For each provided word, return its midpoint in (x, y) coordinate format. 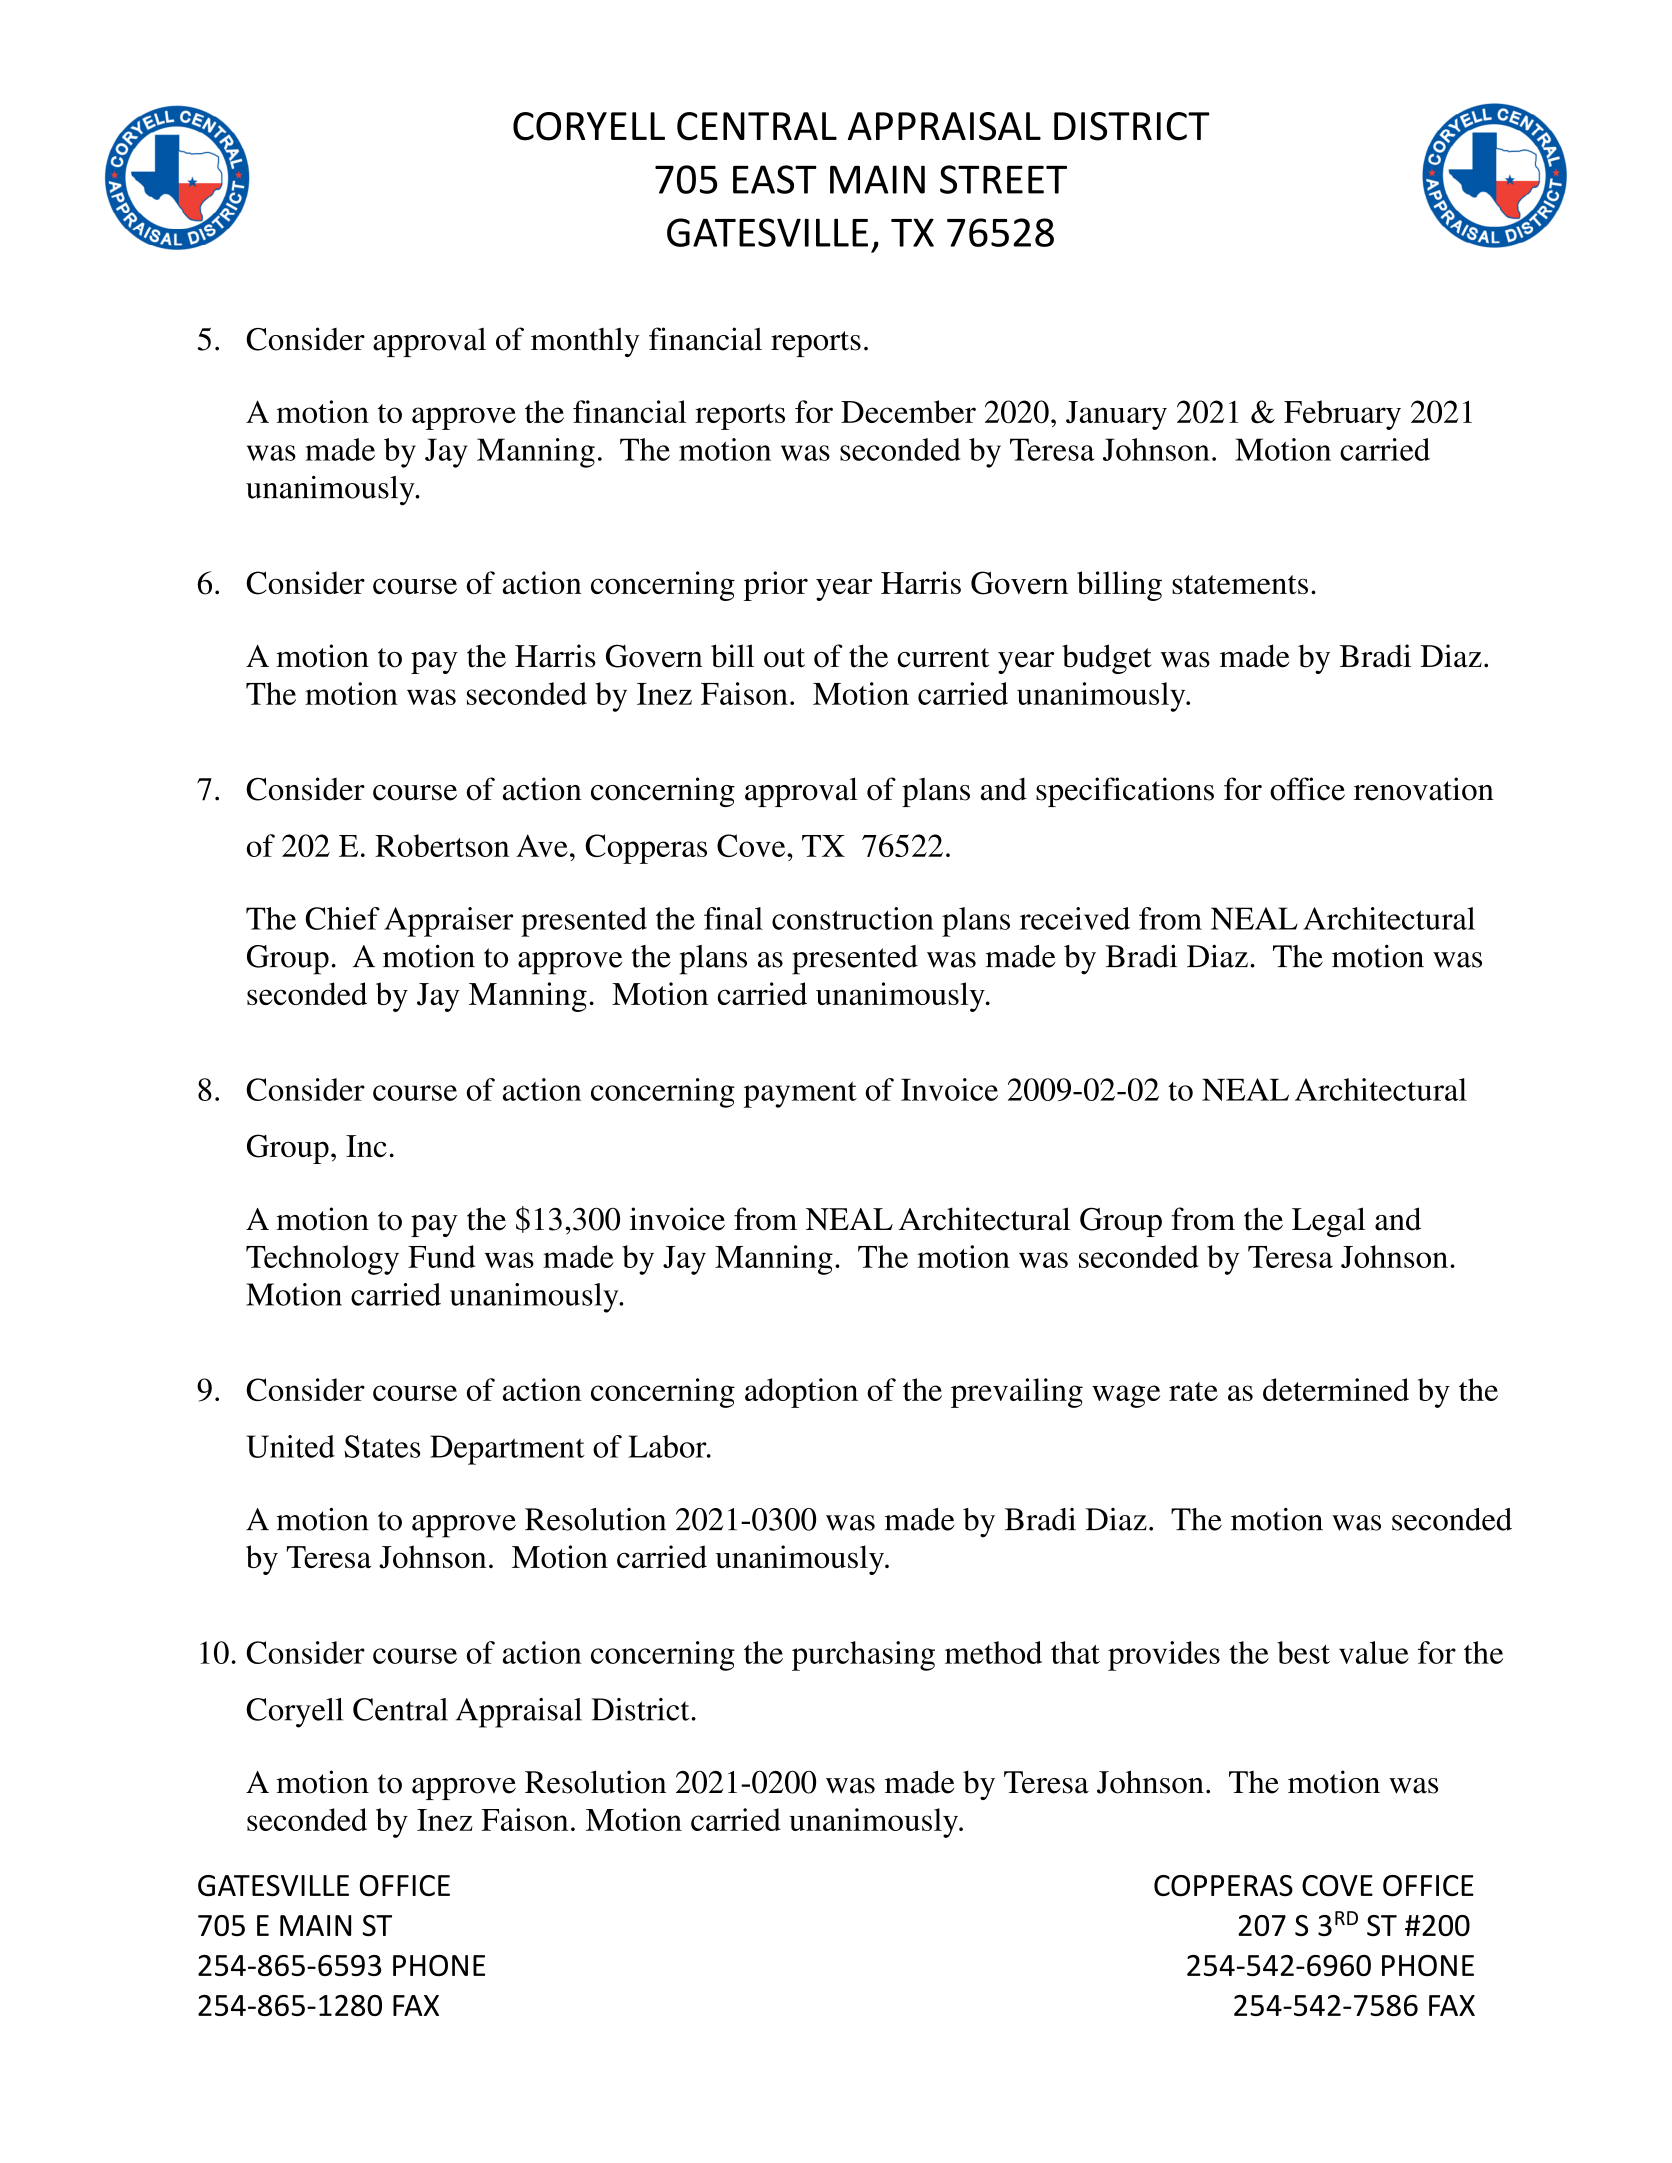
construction (853, 918)
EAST (775, 179)
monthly (585, 342)
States (382, 1446)
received (1075, 918)
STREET (1003, 179)
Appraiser (448, 922)
